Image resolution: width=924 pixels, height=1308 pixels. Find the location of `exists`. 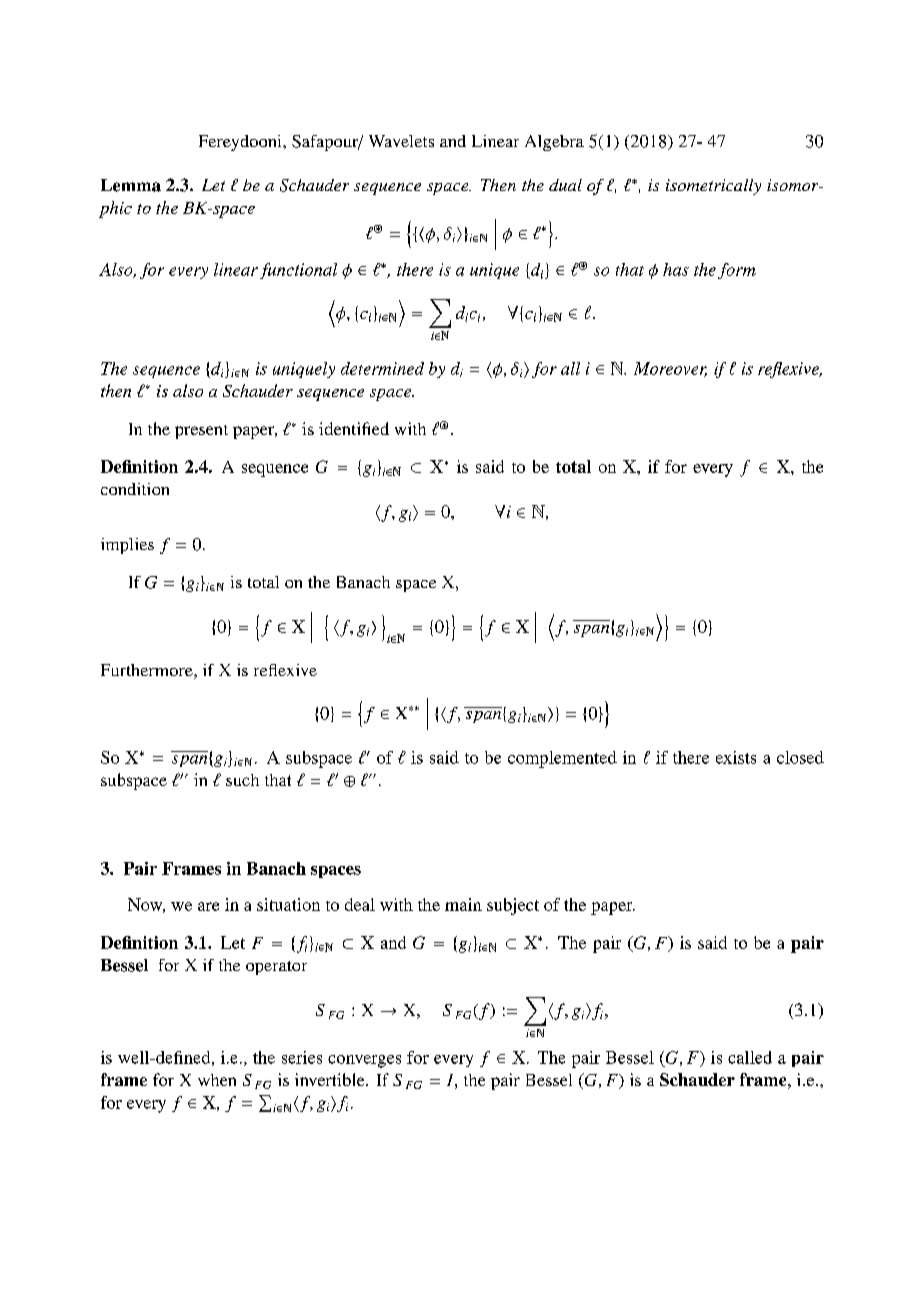

exists is located at coordinates (736, 757).
